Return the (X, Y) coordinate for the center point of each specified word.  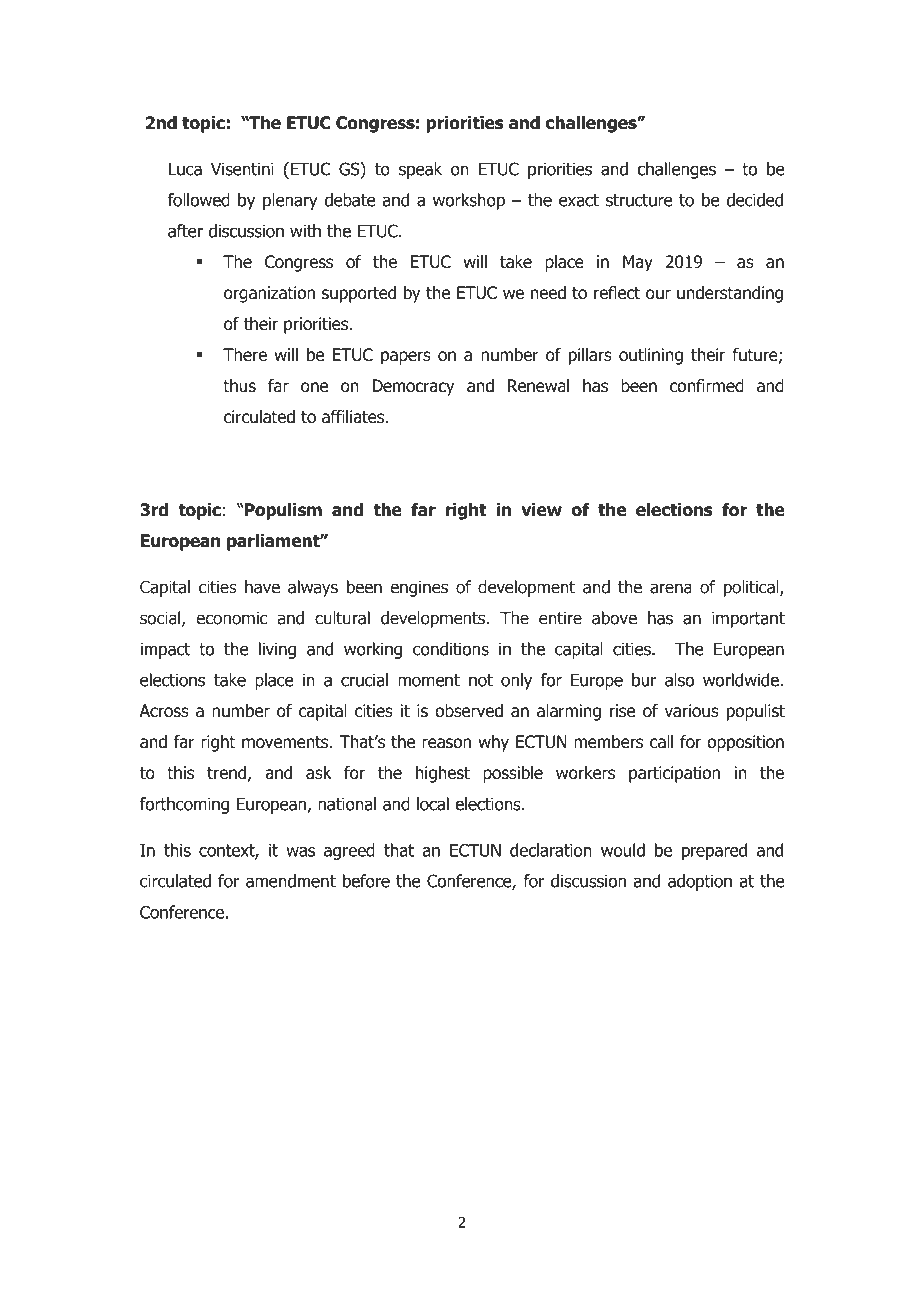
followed (199, 200)
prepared (714, 851)
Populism (283, 511)
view (542, 510)
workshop (469, 201)
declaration (551, 850)
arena (671, 588)
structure (639, 200)
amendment (291, 881)
